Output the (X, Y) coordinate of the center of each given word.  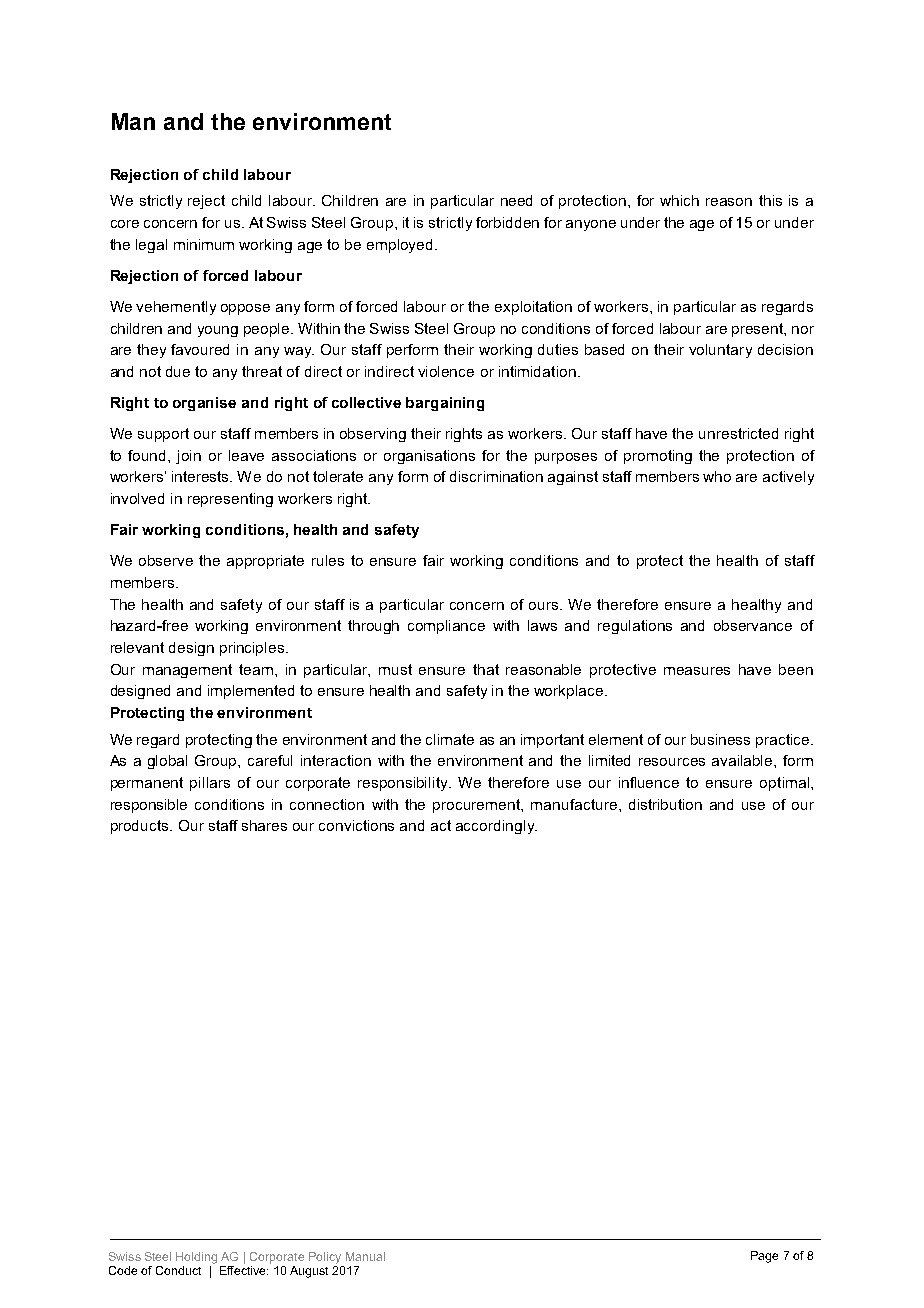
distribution (665, 804)
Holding (196, 1258)
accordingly (496, 827)
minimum (204, 244)
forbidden (507, 222)
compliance (446, 627)
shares (264, 825)
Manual (365, 1256)
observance (753, 625)
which (679, 200)
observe (166, 560)
